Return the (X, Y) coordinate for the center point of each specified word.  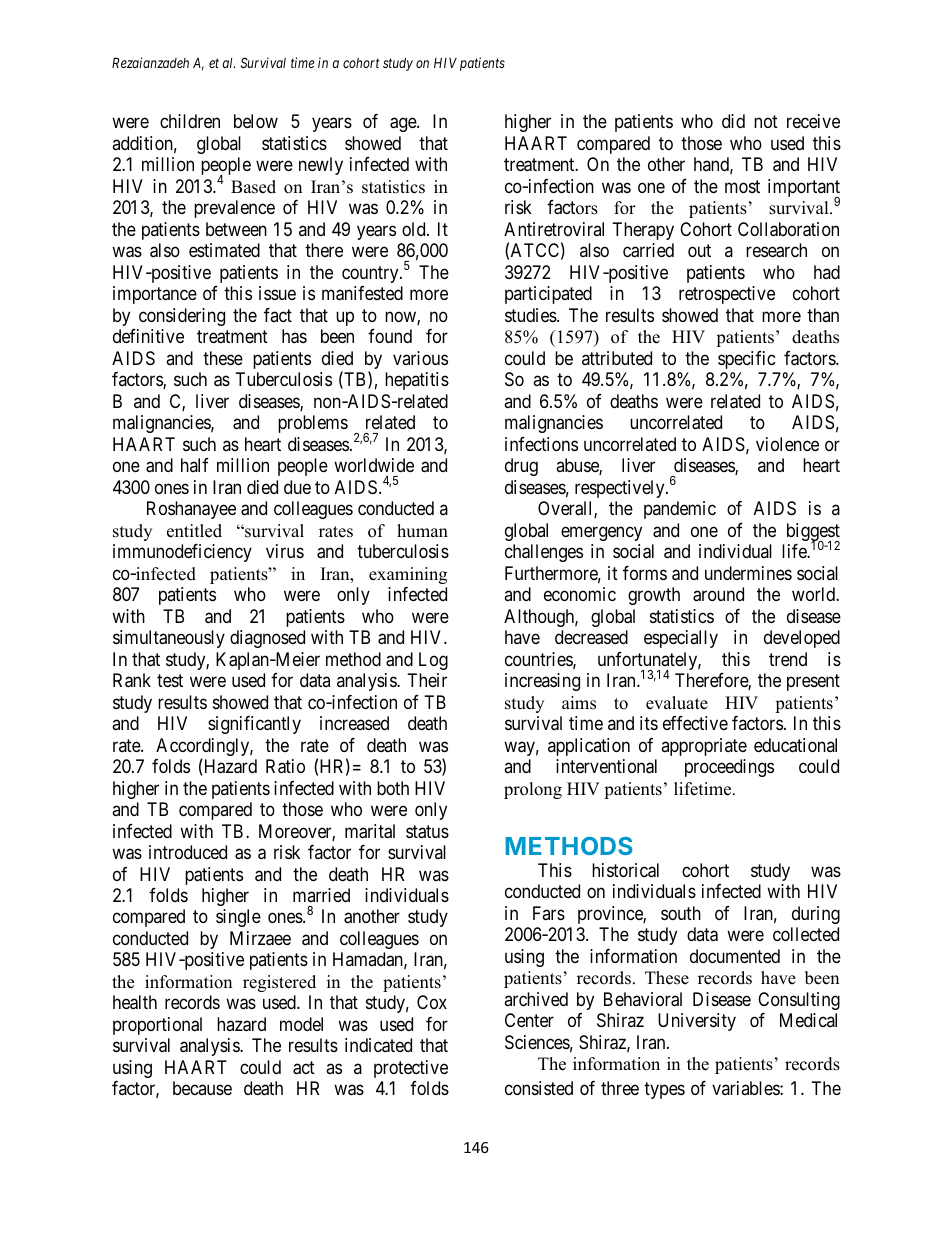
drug (521, 467)
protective (411, 1069)
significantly (254, 725)
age (404, 125)
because (202, 1088)
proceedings (729, 768)
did (733, 121)
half (195, 465)
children (190, 121)
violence (787, 444)
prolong (533, 790)
